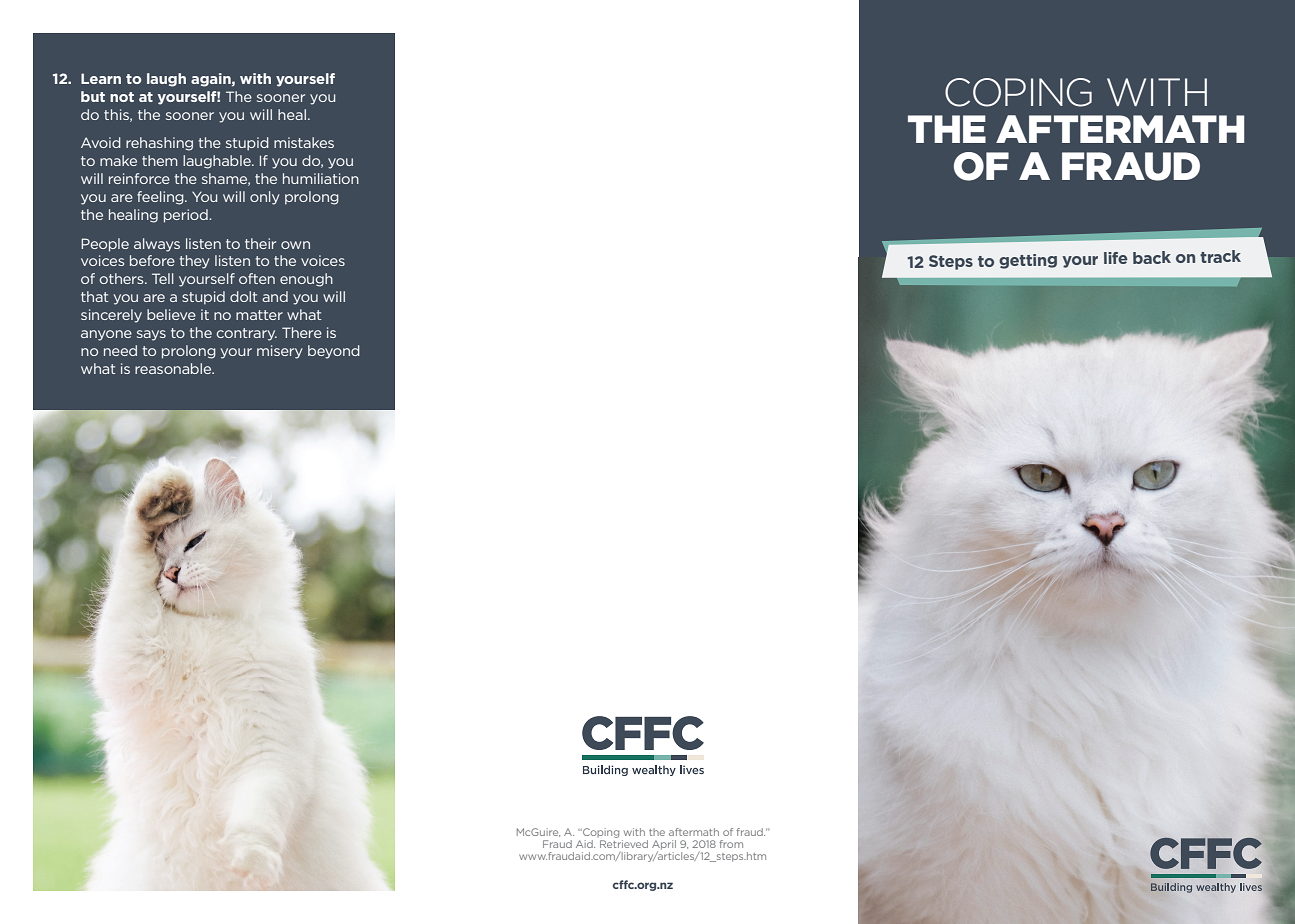 This document has width=1295, height=924. Describe the element at coordinates (122, 97) in the document. I see `not` at that location.
